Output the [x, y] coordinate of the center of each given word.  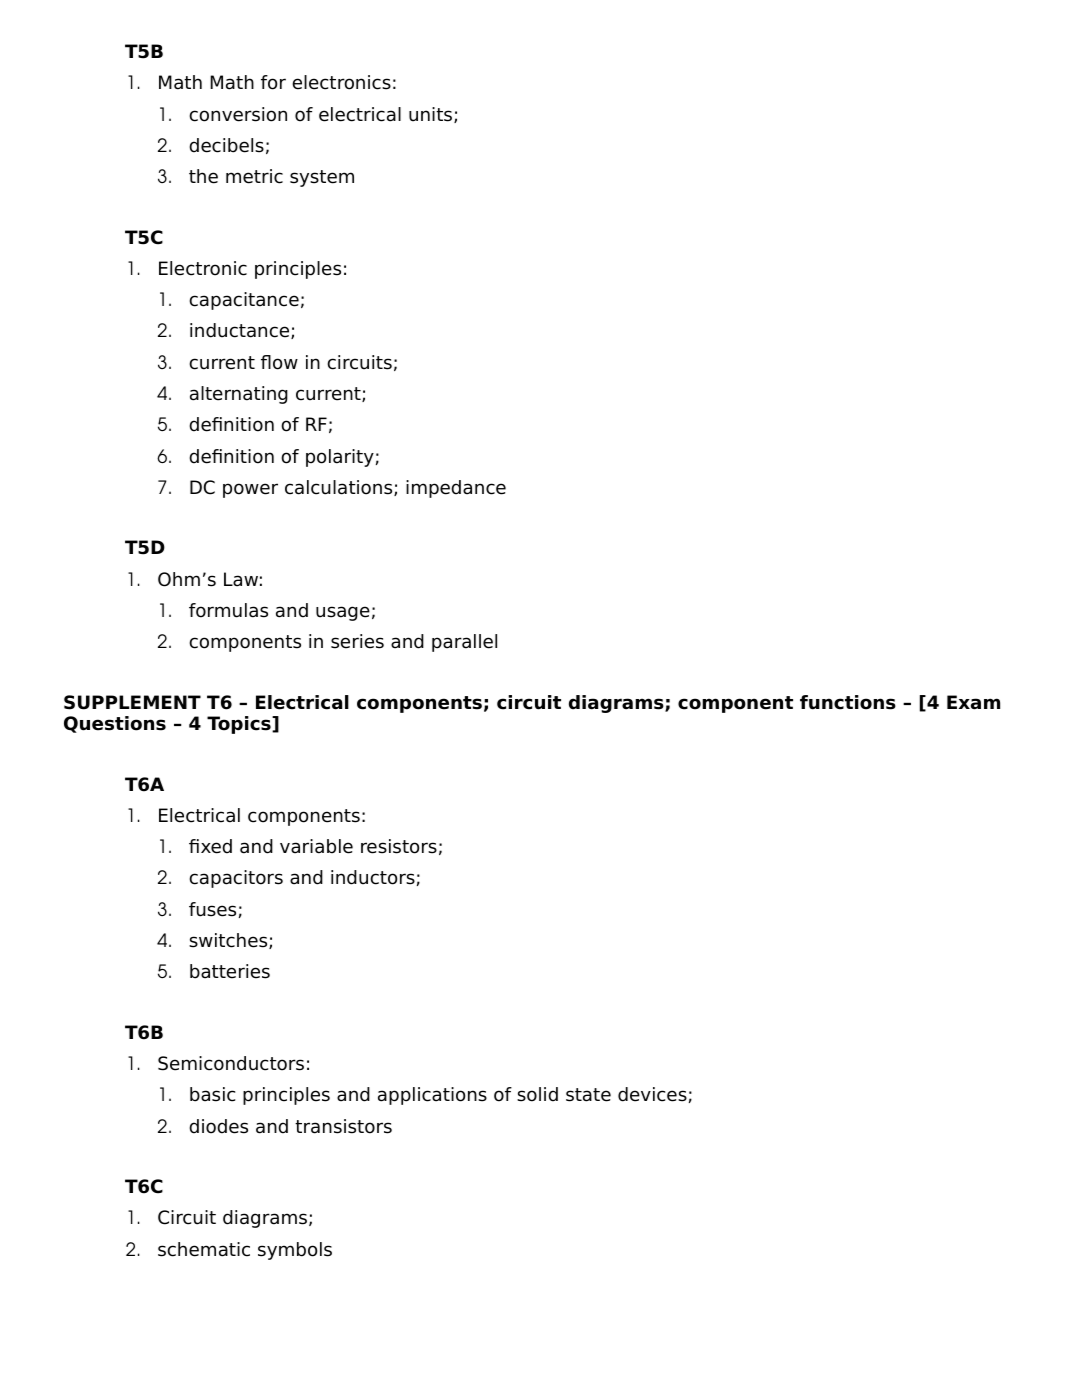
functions [848, 702]
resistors [399, 846]
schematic [204, 1249]
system [322, 178]
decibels [226, 145]
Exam [973, 702]
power [250, 490]
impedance [456, 489]
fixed [210, 846]
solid [537, 1094]
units [432, 115]
